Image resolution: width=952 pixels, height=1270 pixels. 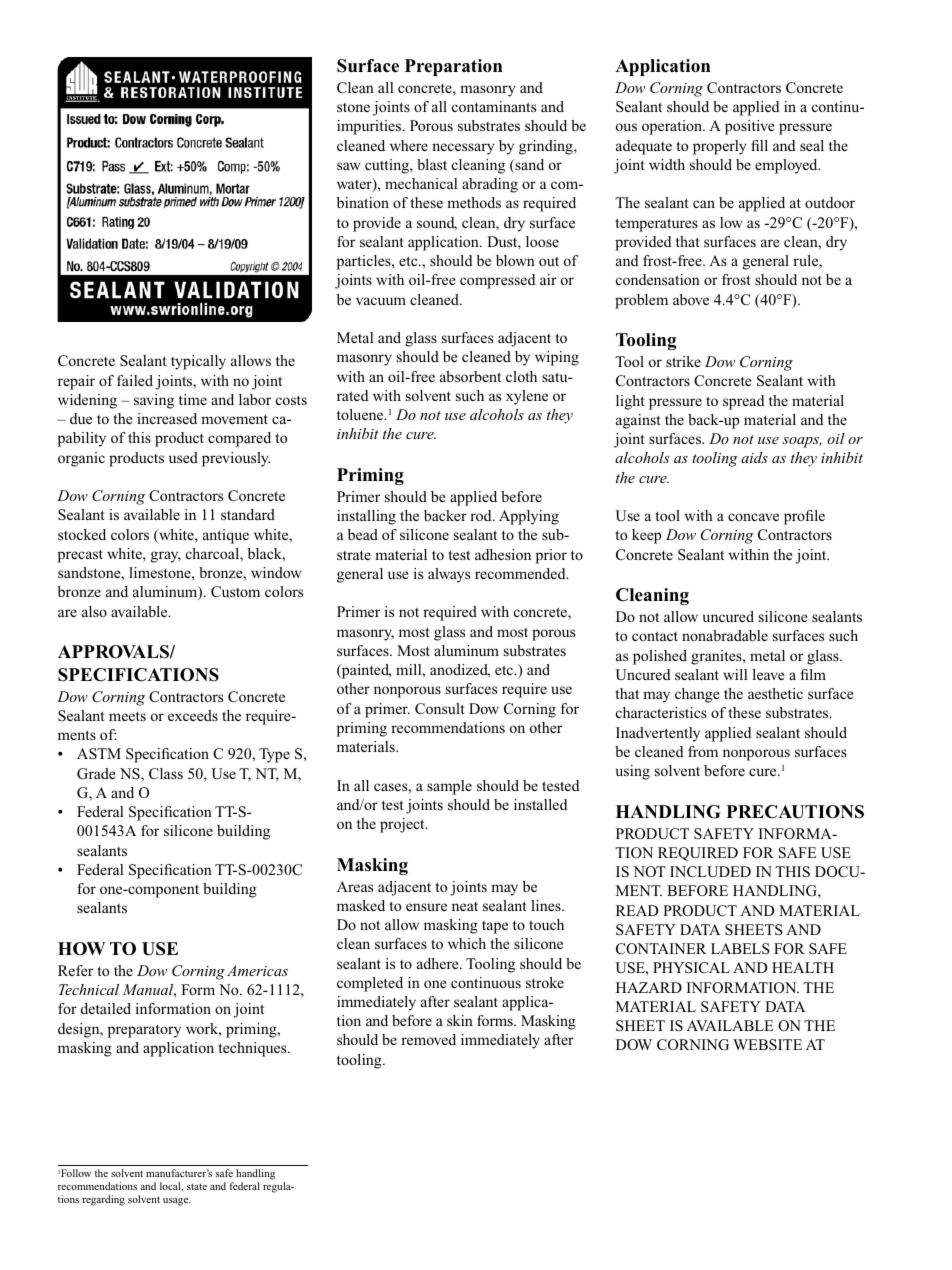 I want to click on aids, so click(x=754, y=457).
